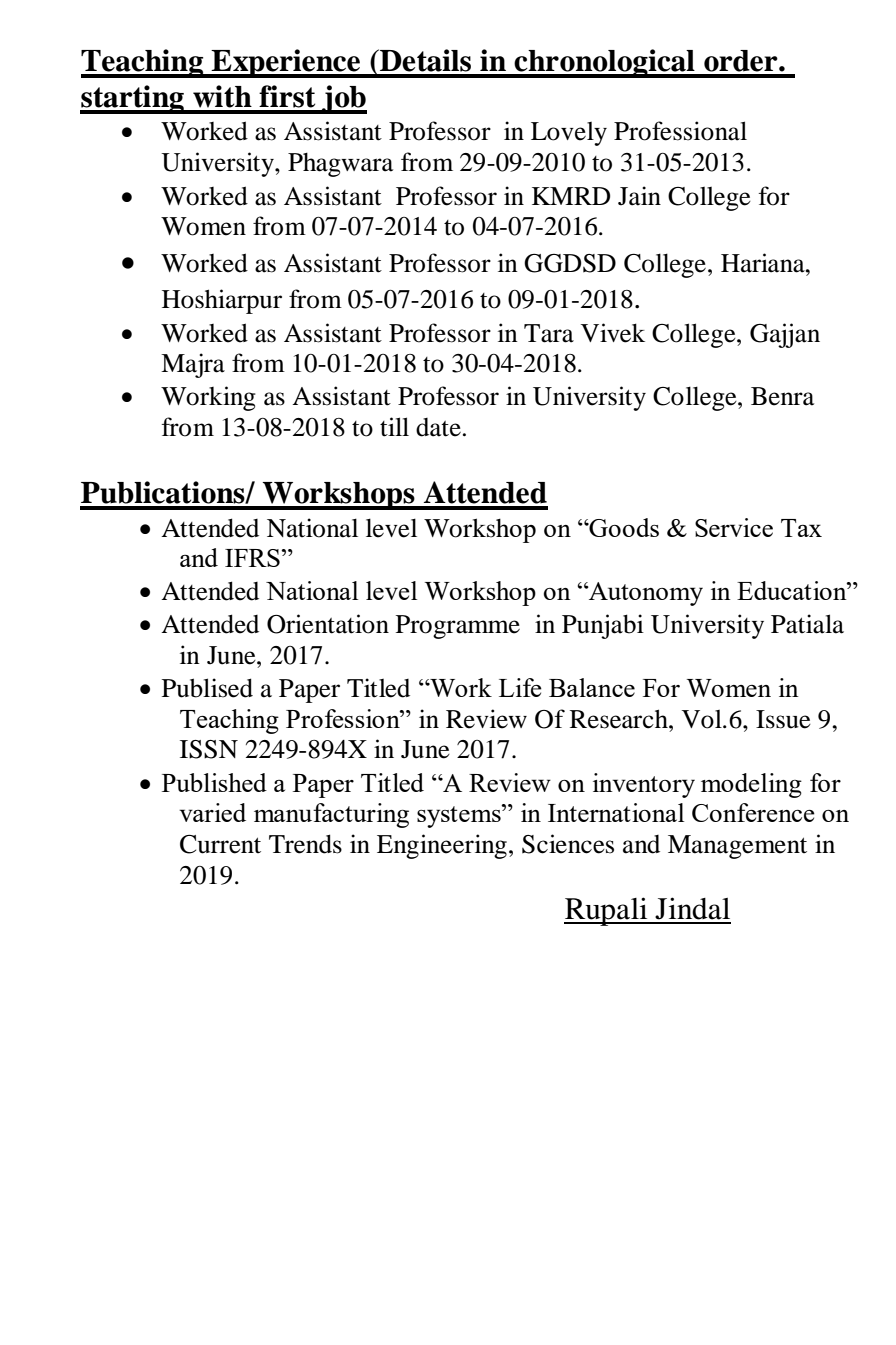 The height and width of the page is (1345, 896). I want to click on starting, so click(133, 99).
